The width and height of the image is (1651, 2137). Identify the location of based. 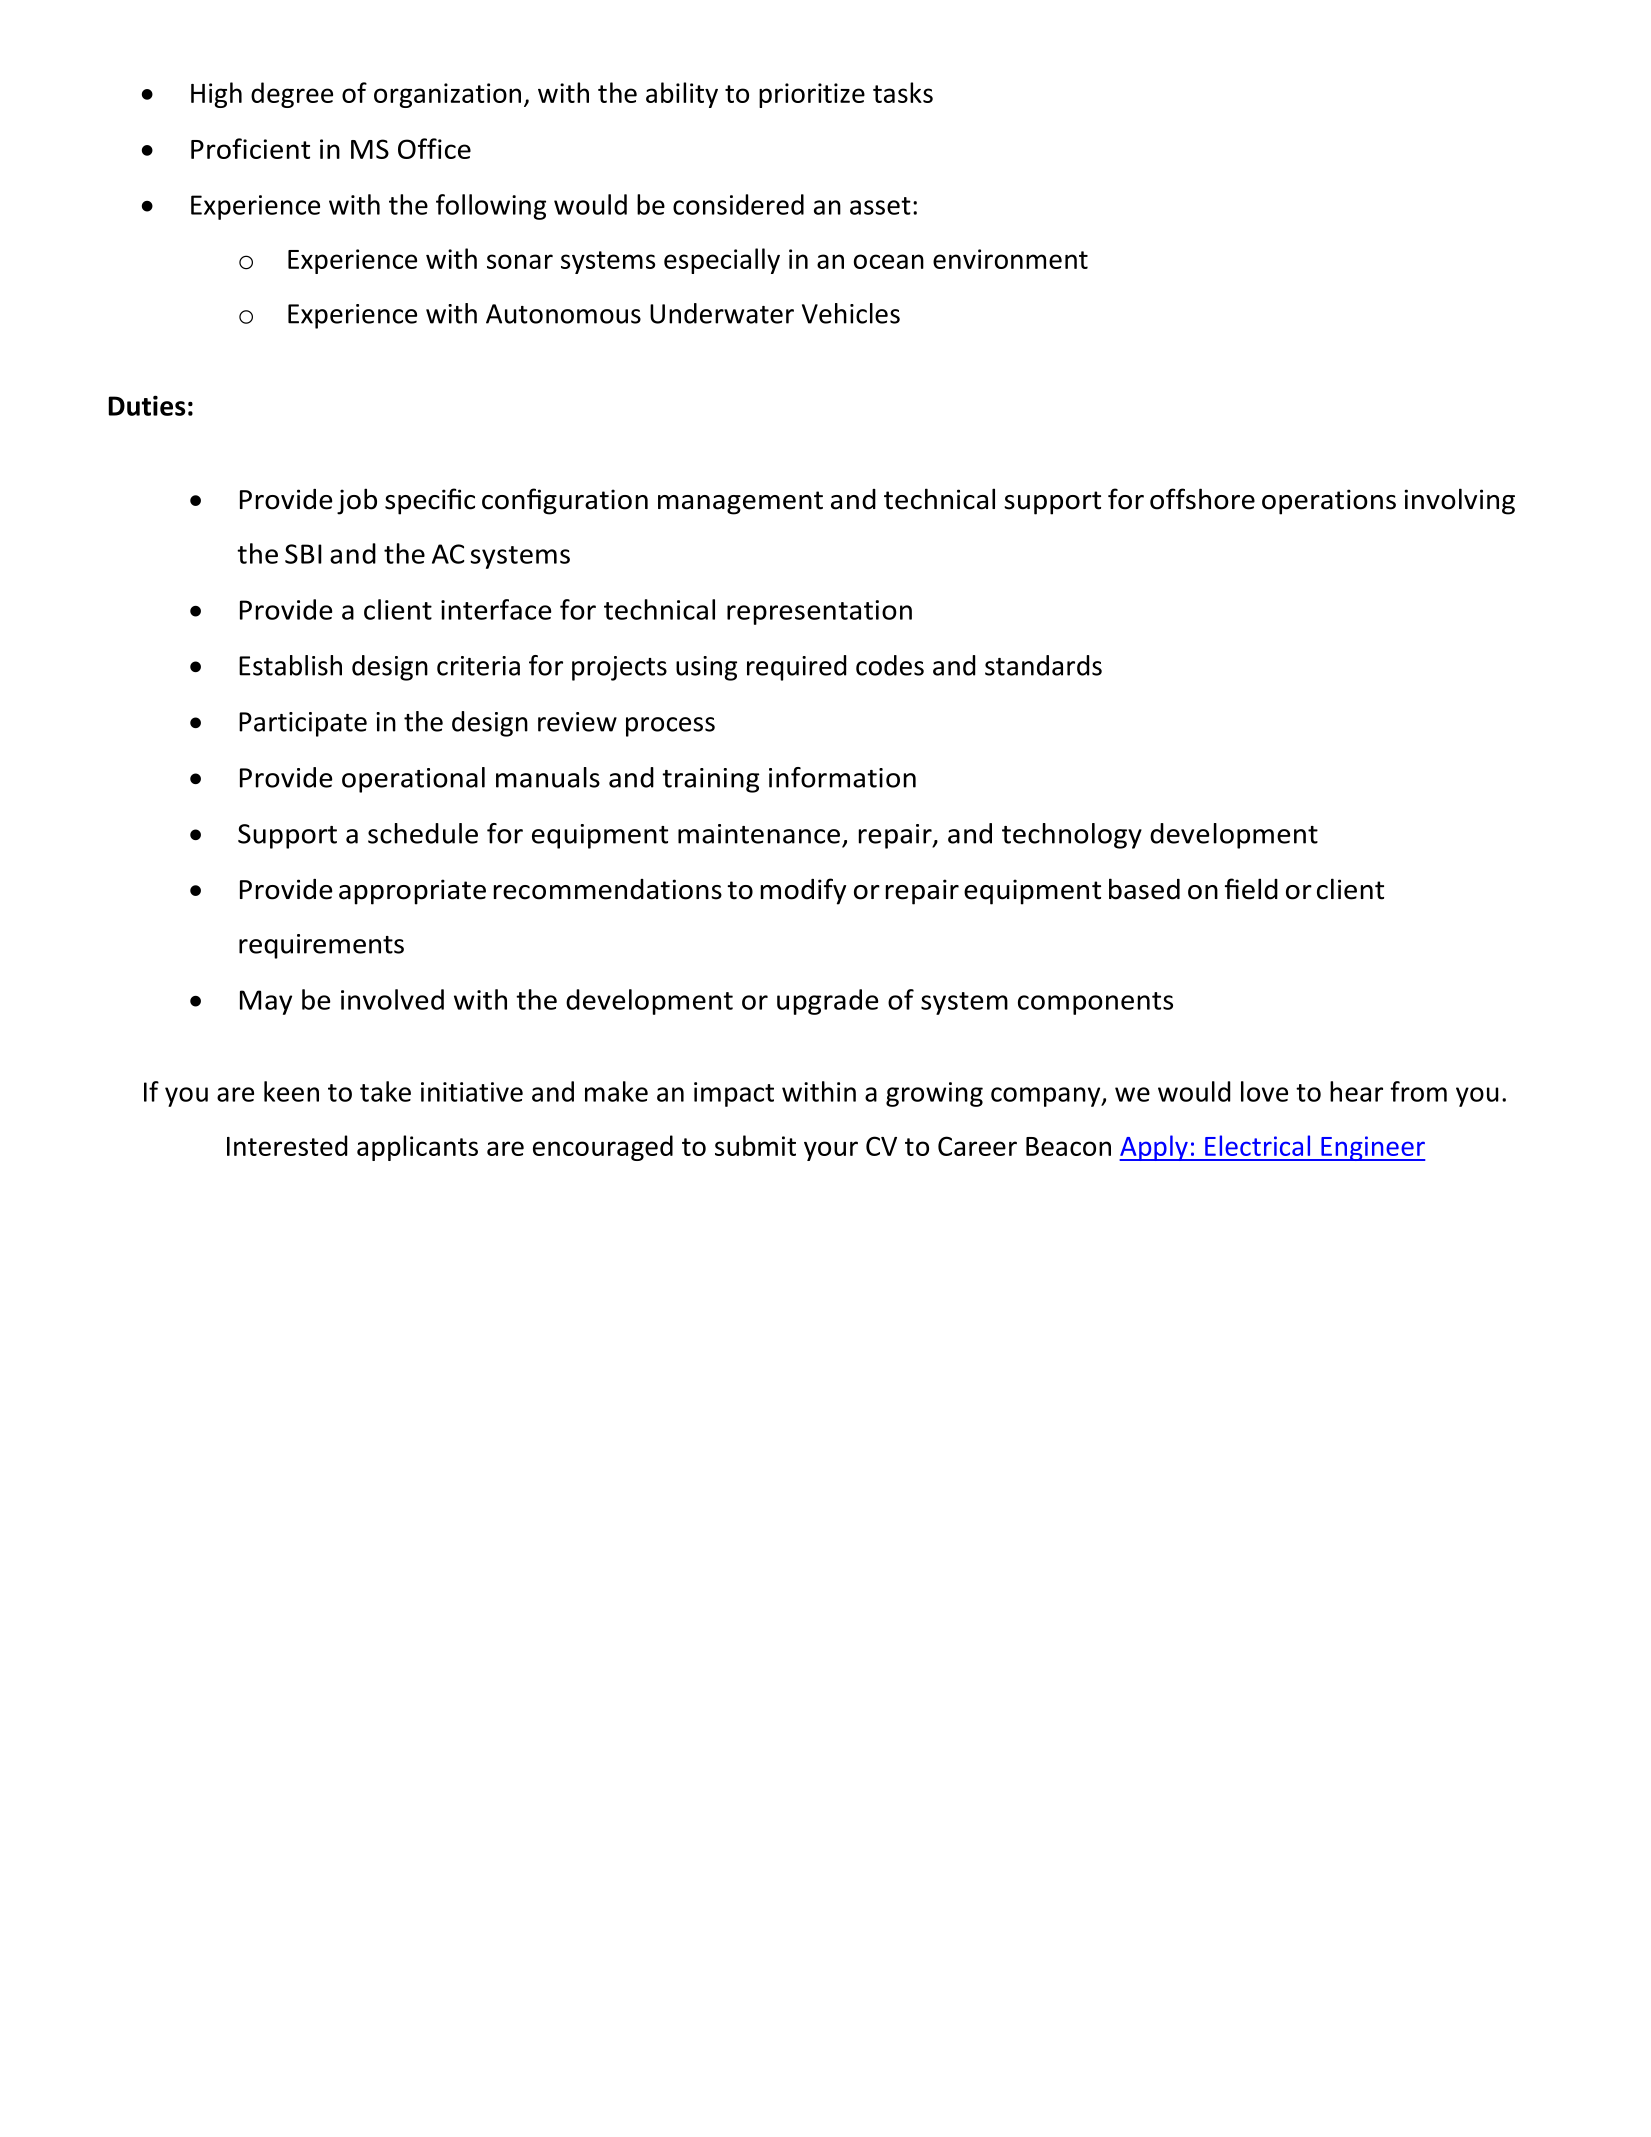
(1144, 889).
